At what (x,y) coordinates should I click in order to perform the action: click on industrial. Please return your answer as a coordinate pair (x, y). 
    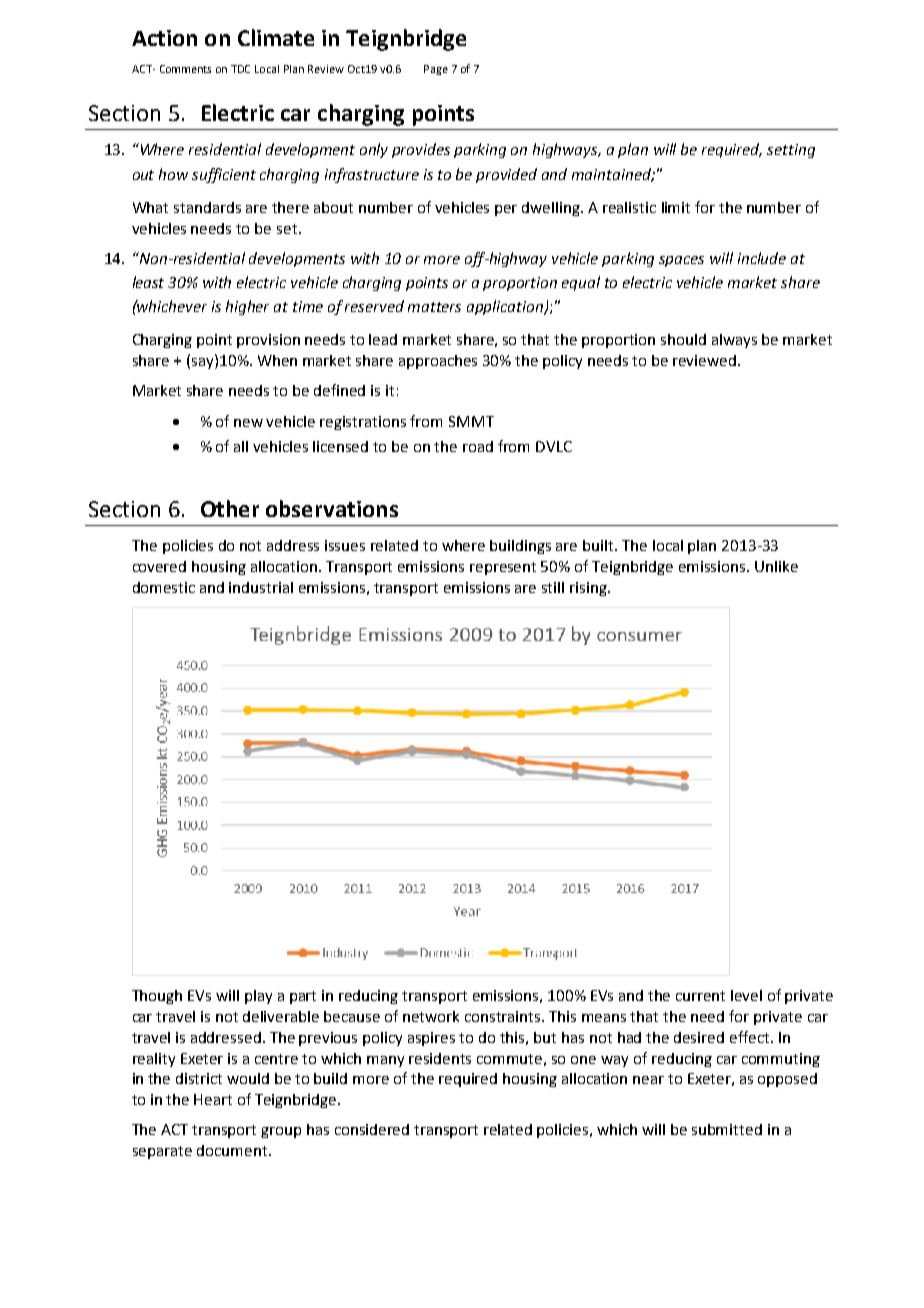
    Looking at the image, I should click on (261, 587).
